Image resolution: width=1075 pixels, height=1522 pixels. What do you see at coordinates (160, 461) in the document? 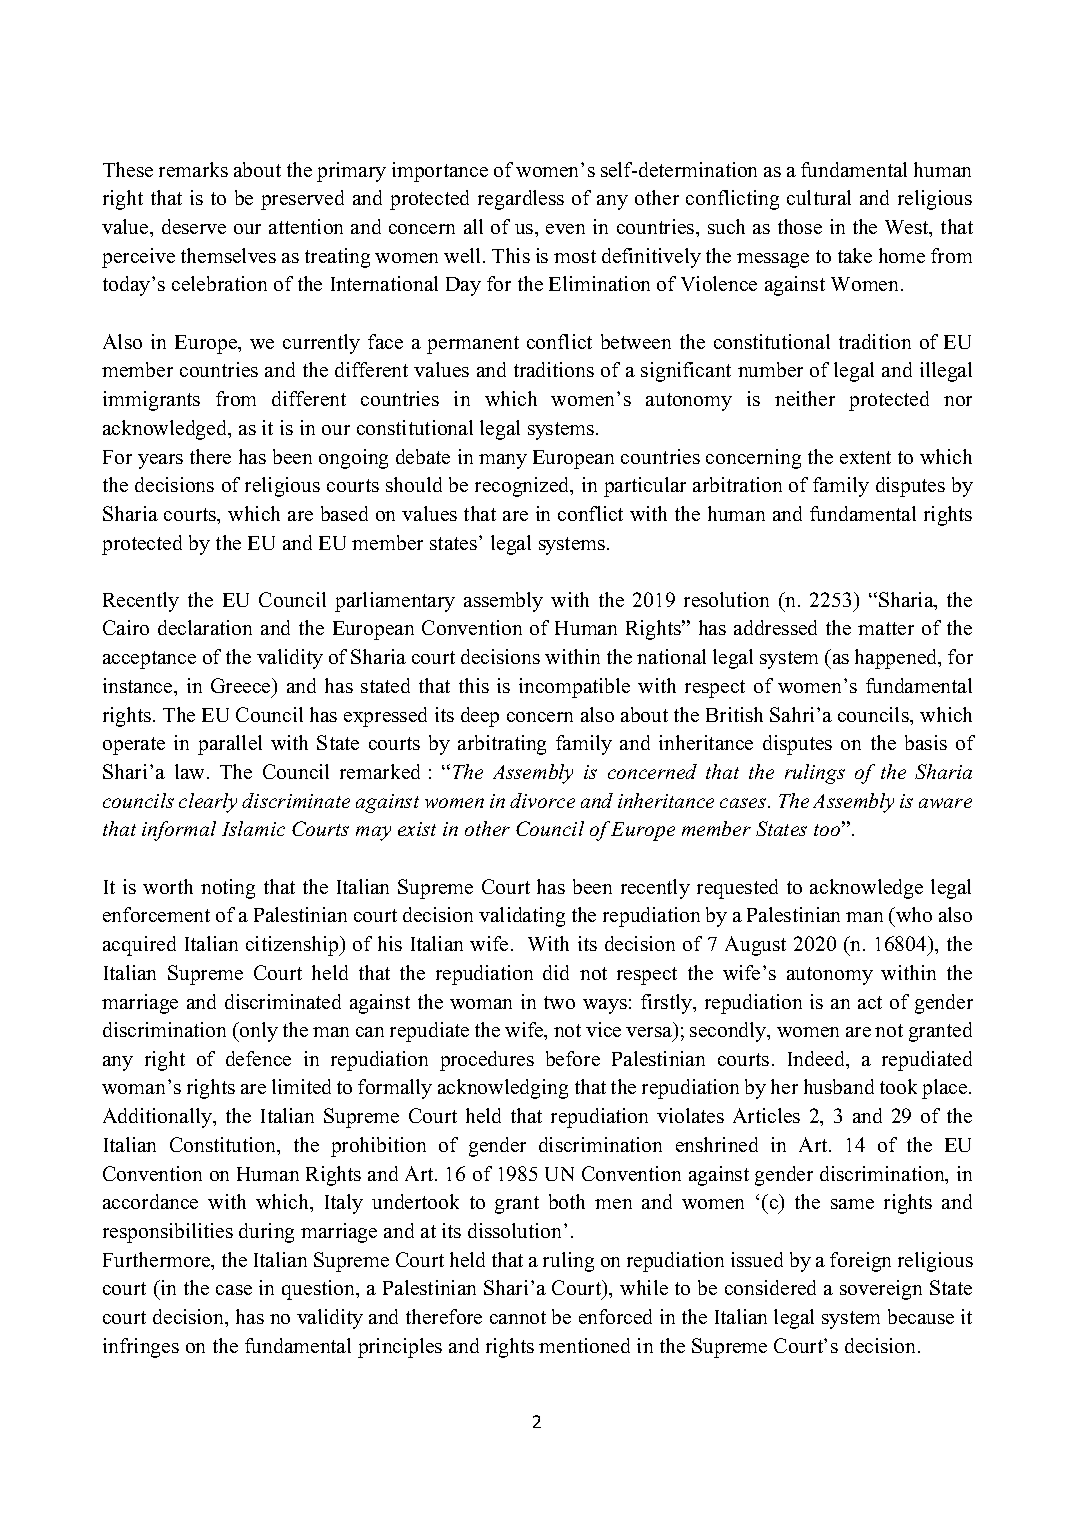
I see `years` at bounding box center [160, 461].
